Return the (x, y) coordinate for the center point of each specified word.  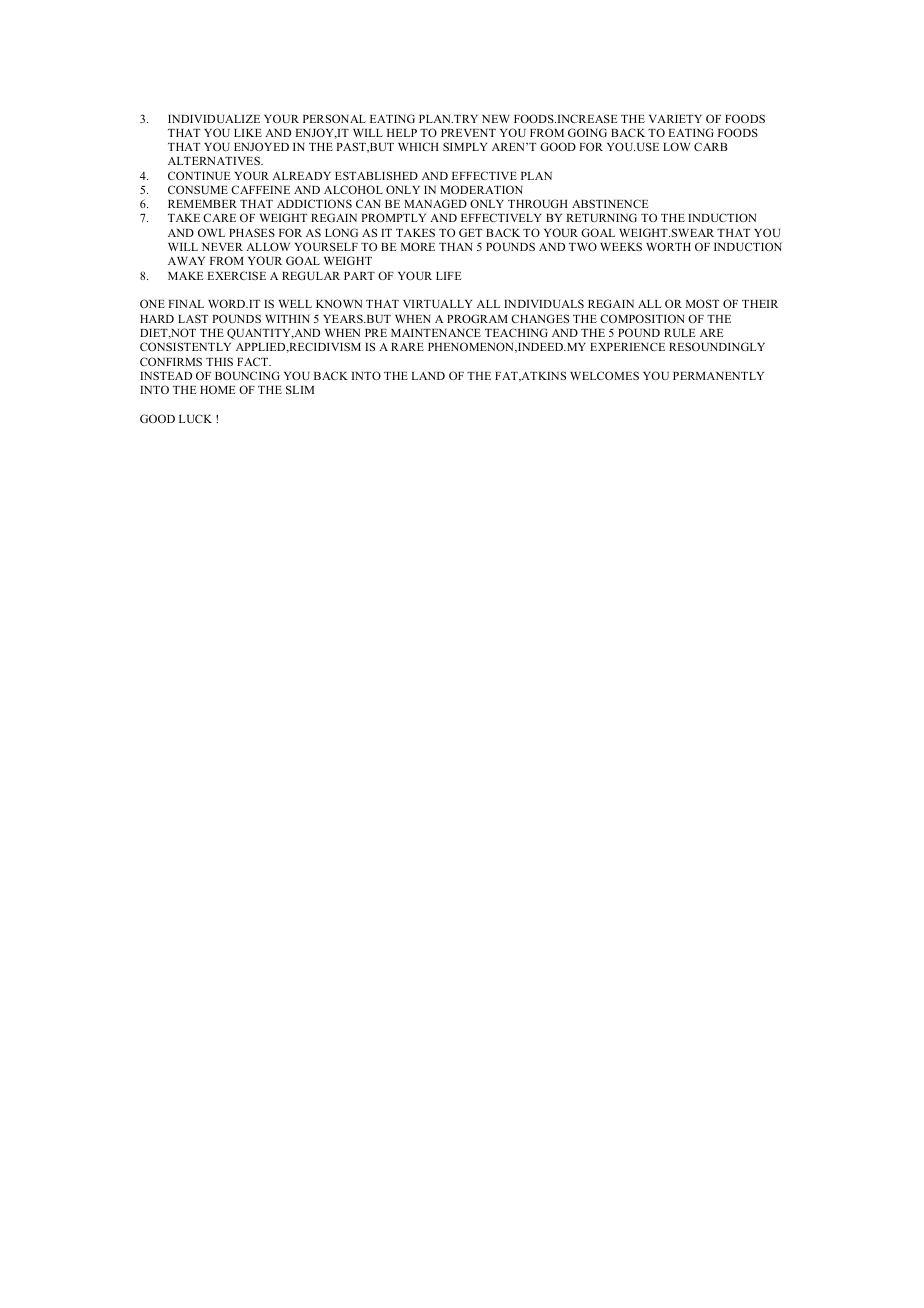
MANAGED (435, 203)
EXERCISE (236, 275)
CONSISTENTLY (185, 346)
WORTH (668, 246)
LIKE (248, 133)
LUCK (195, 418)
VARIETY (675, 119)
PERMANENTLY (718, 376)
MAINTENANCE (436, 332)
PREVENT (468, 133)
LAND (428, 376)
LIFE (449, 276)
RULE (680, 333)
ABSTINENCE (610, 203)
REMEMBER (202, 204)
